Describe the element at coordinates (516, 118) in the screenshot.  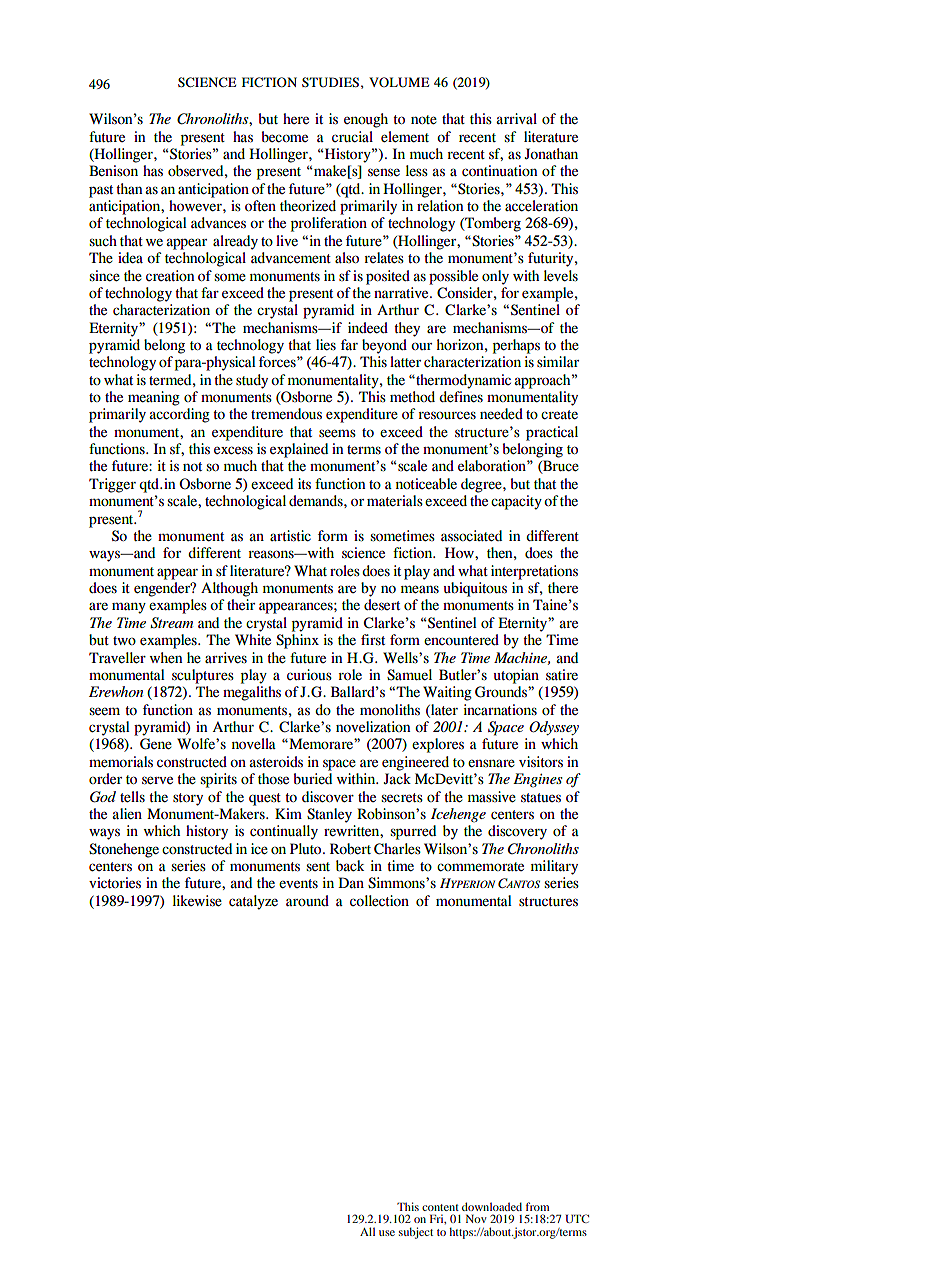
I see `arrival` at that location.
